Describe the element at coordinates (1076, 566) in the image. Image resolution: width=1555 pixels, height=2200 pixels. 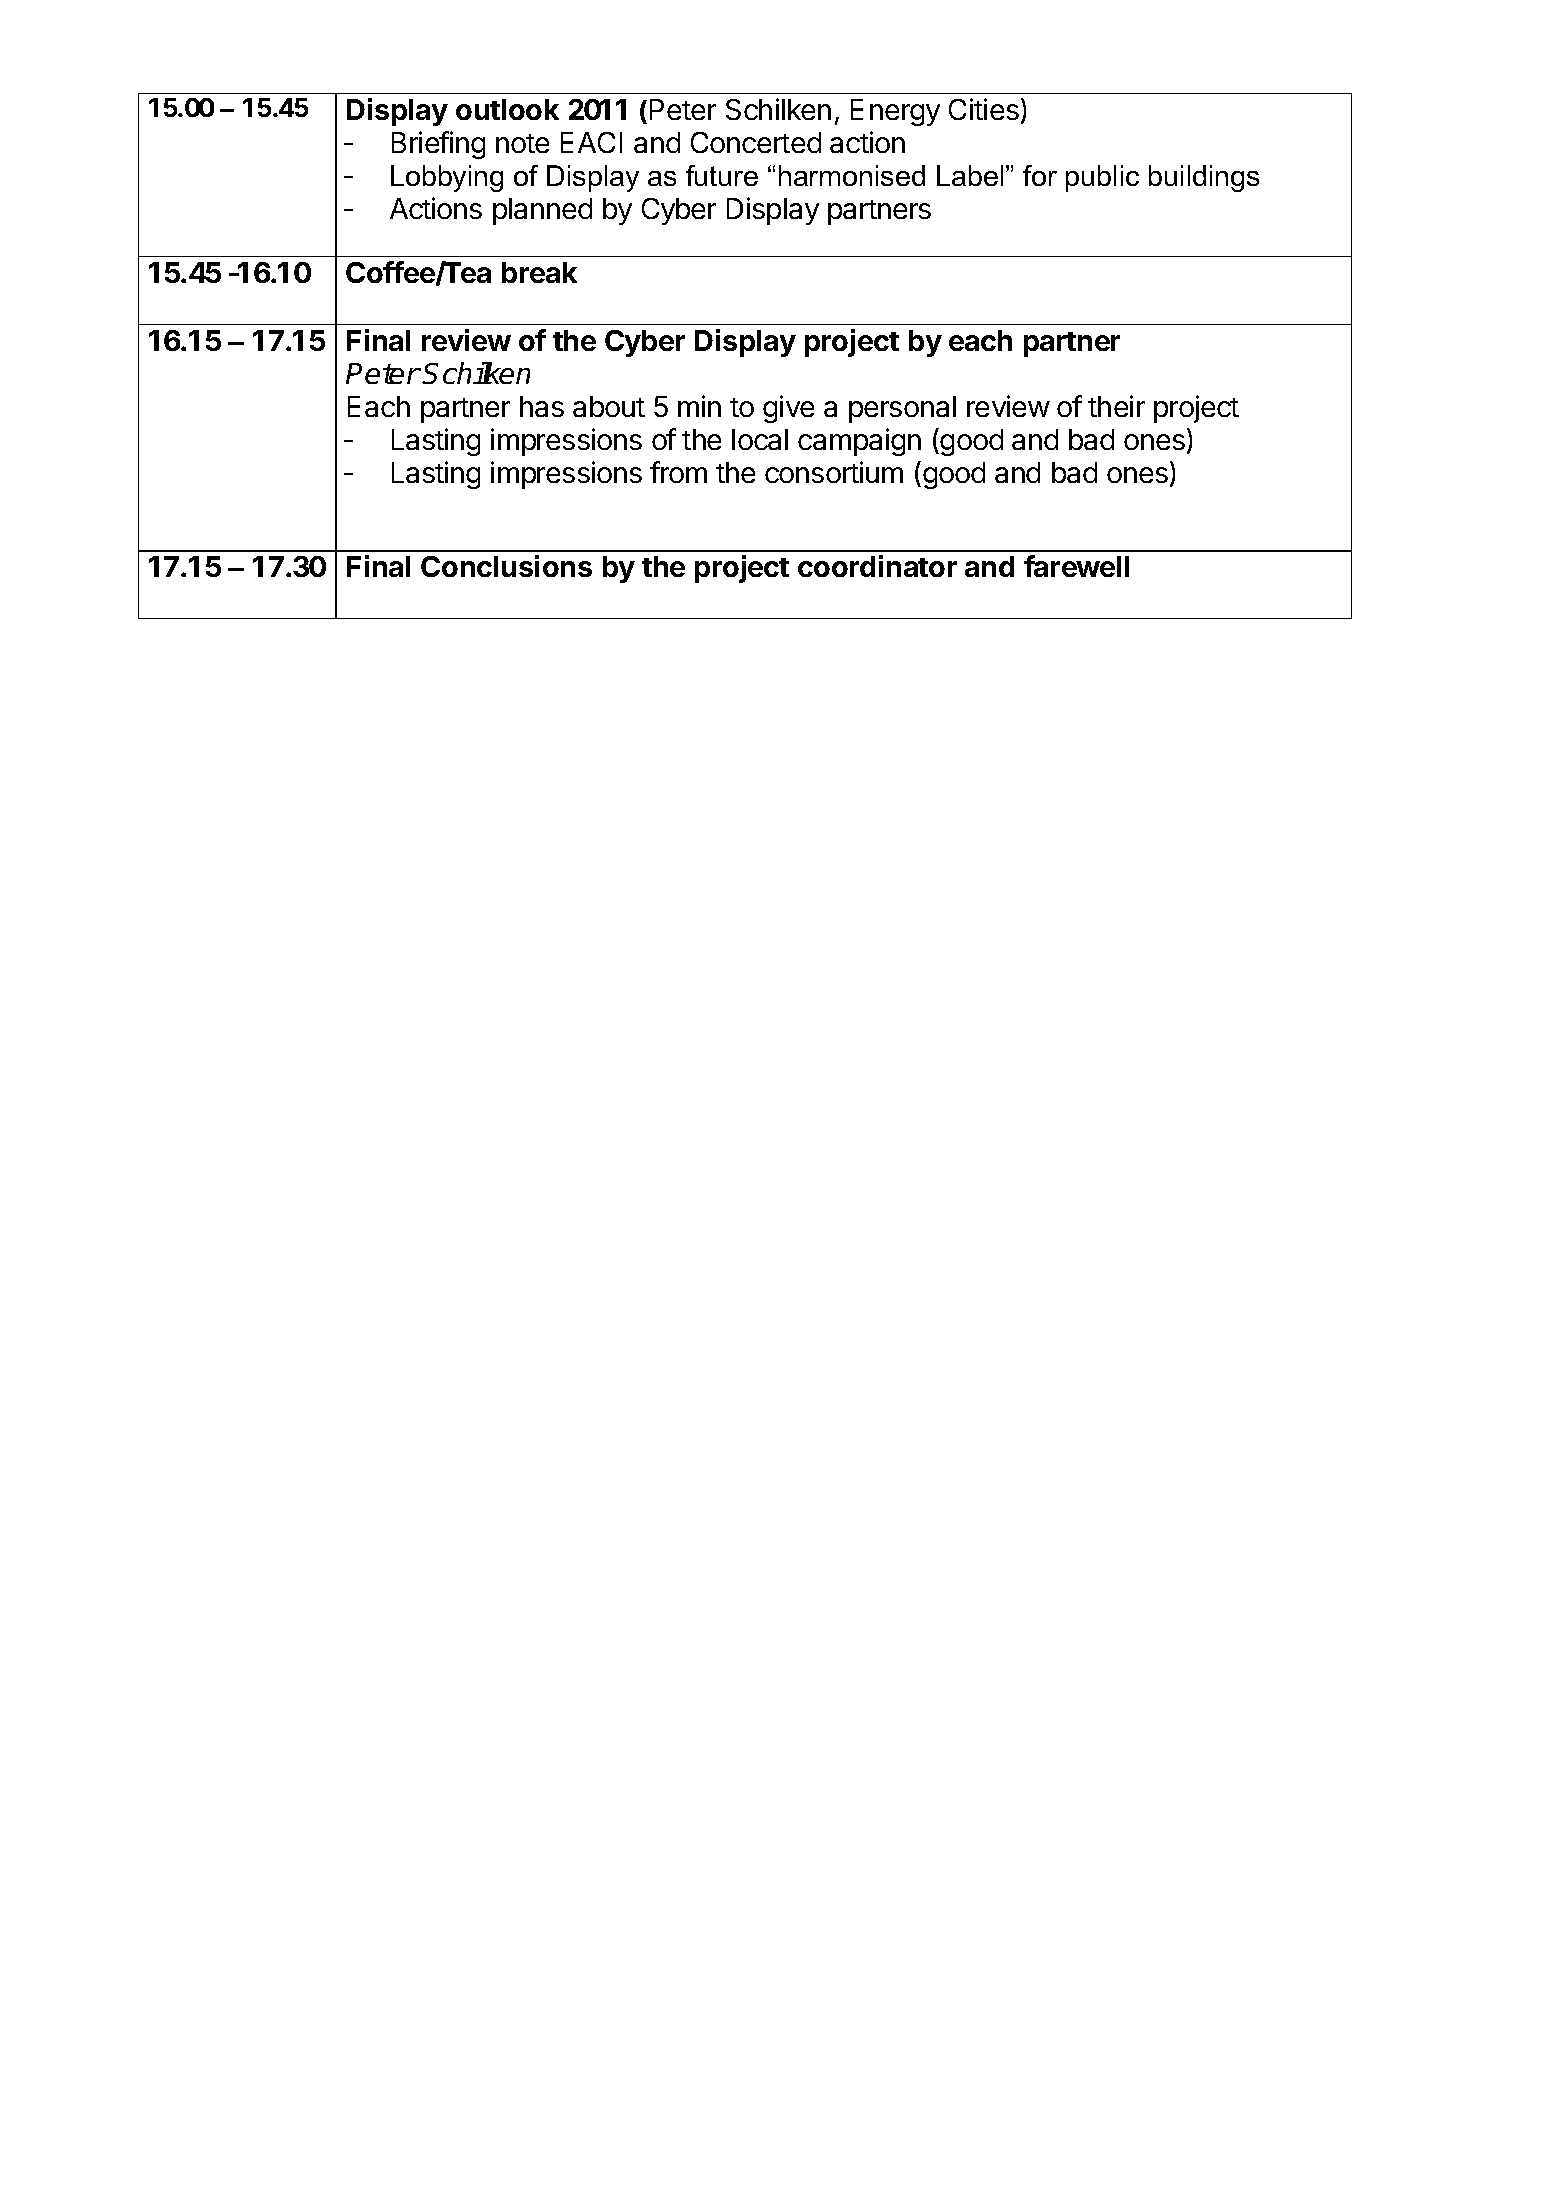
I see `farewell` at that location.
